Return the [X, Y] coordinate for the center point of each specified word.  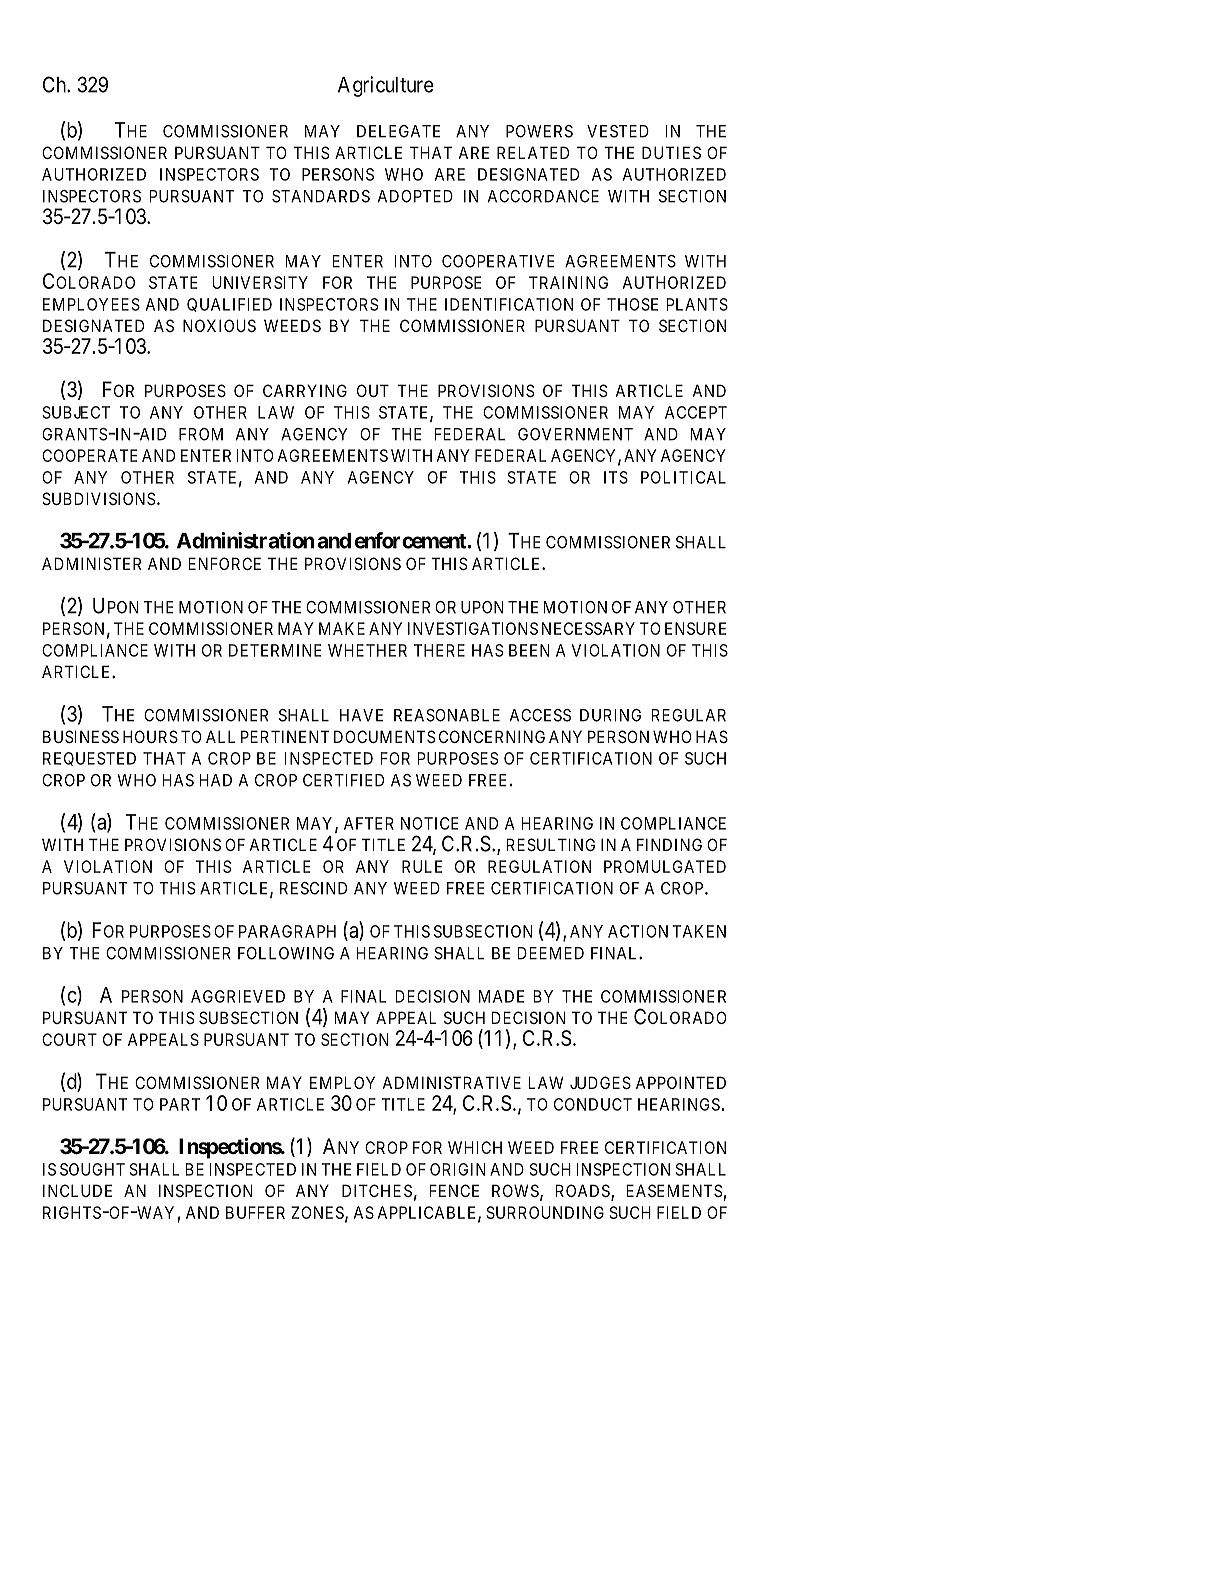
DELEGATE [398, 131]
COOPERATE [89, 455]
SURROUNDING [545, 1212]
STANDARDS [321, 196]
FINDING [669, 844]
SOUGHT [92, 1169]
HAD [216, 780]
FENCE [454, 1190]
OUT [373, 390]
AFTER [369, 823]
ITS [616, 477]
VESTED [618, 131]
